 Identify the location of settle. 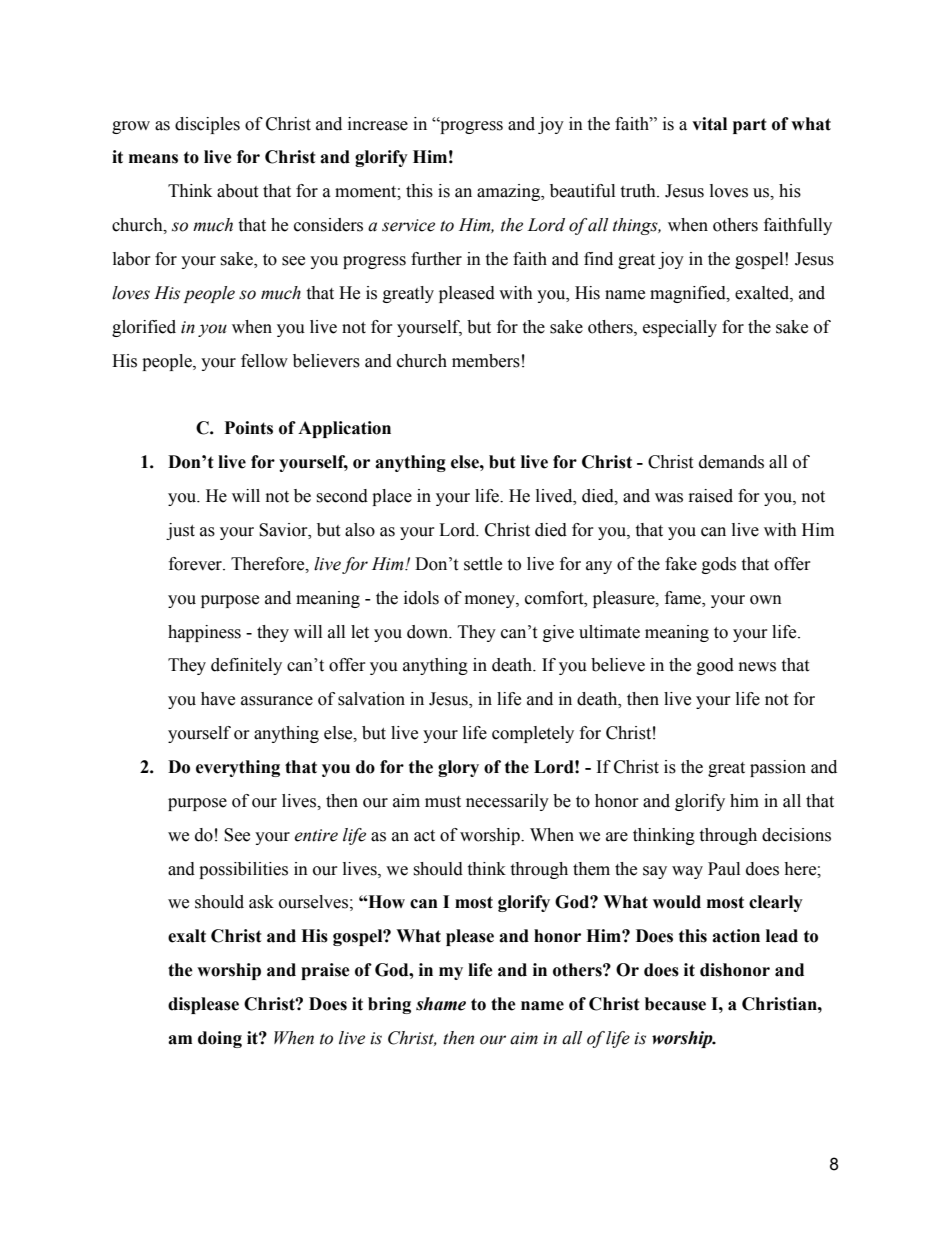
(483, 564).
